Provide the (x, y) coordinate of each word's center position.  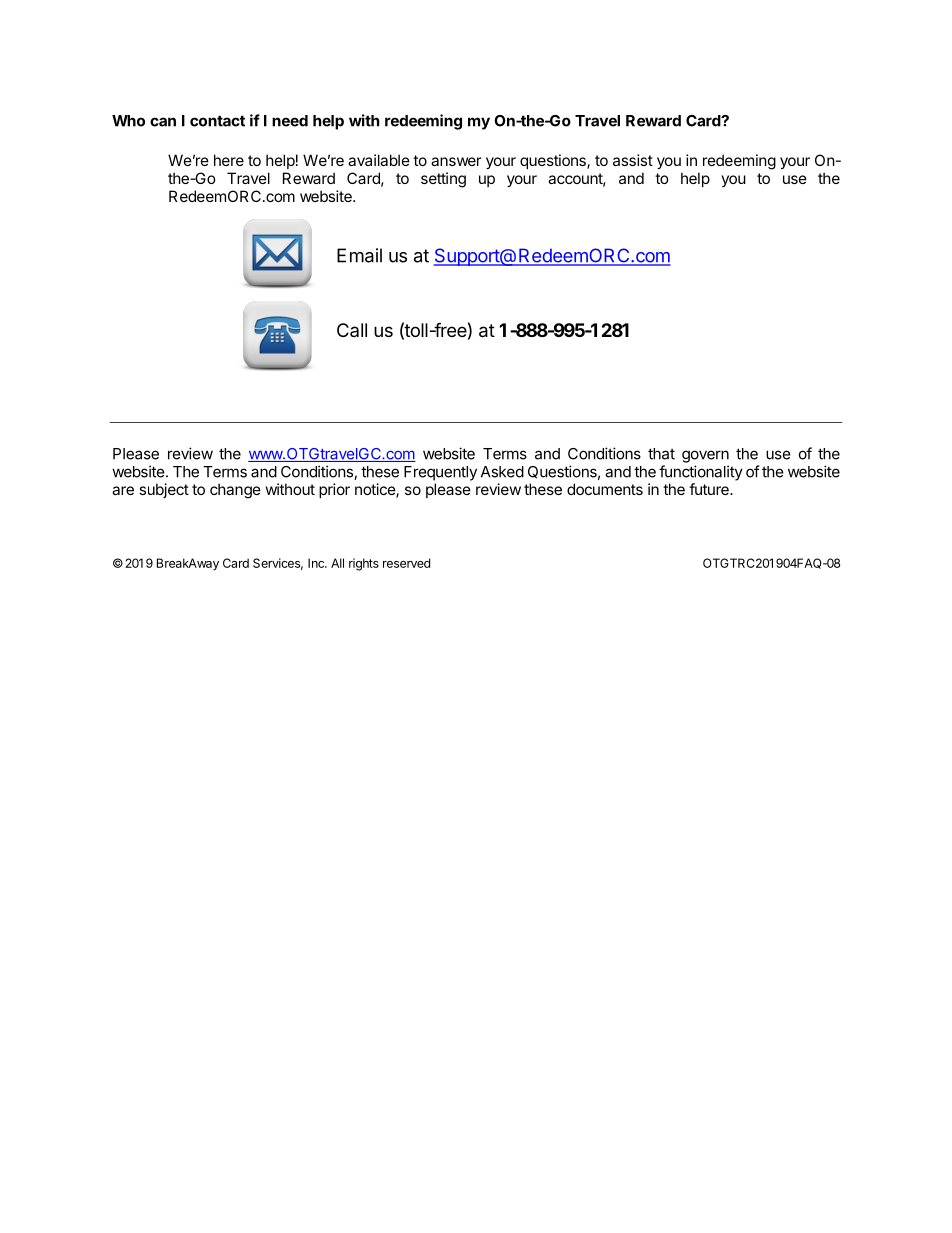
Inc (317, 563)
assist (633, 160)
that (661, 454)
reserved (406, 563)
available (379, 160)
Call (352, 330)
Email (359, 255)
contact (217, 121)
